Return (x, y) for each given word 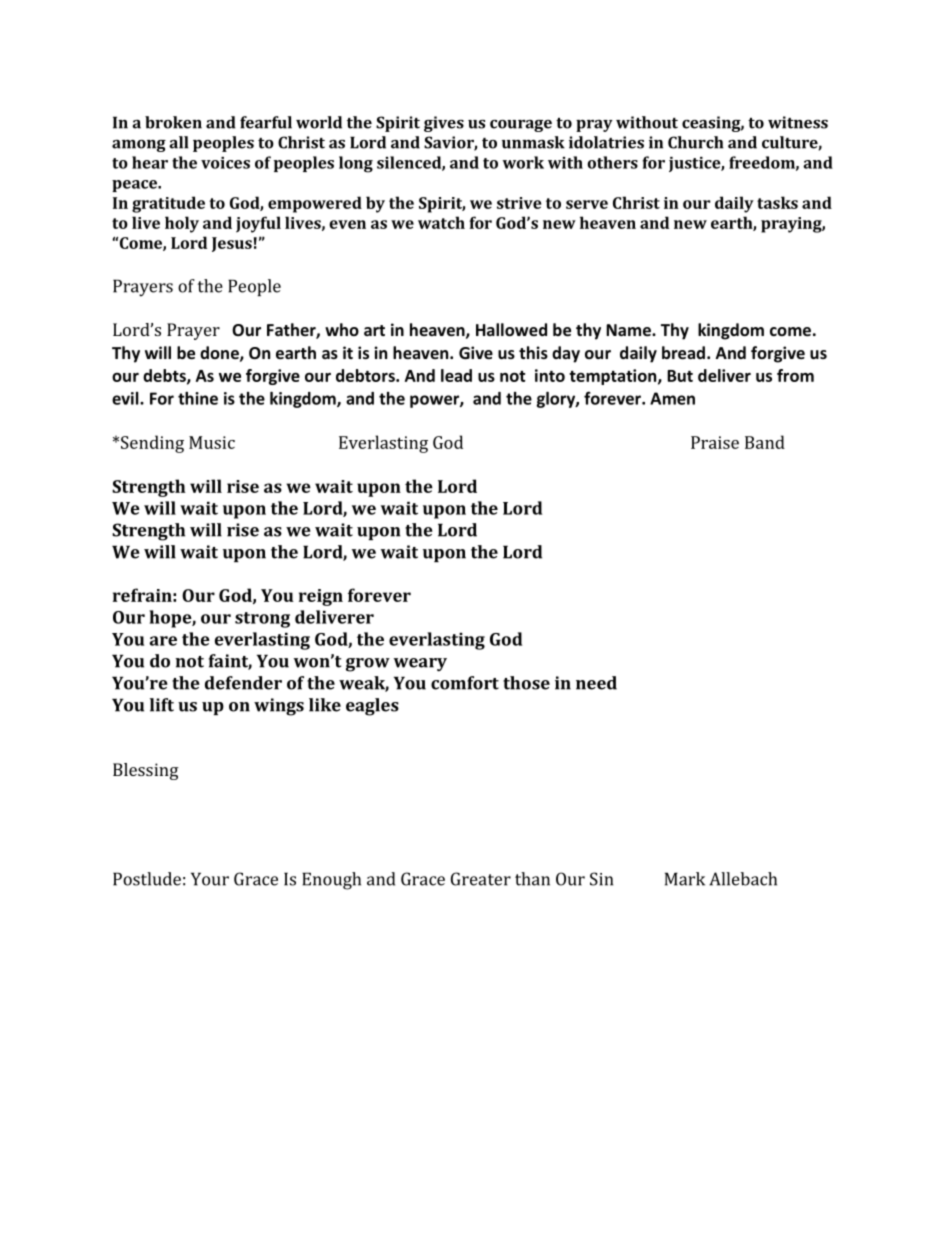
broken (173, 122)
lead (456, 375)
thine (198, 398)
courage (521, 126)
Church (695, 142)
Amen (672, 398)
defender (243, 683)
